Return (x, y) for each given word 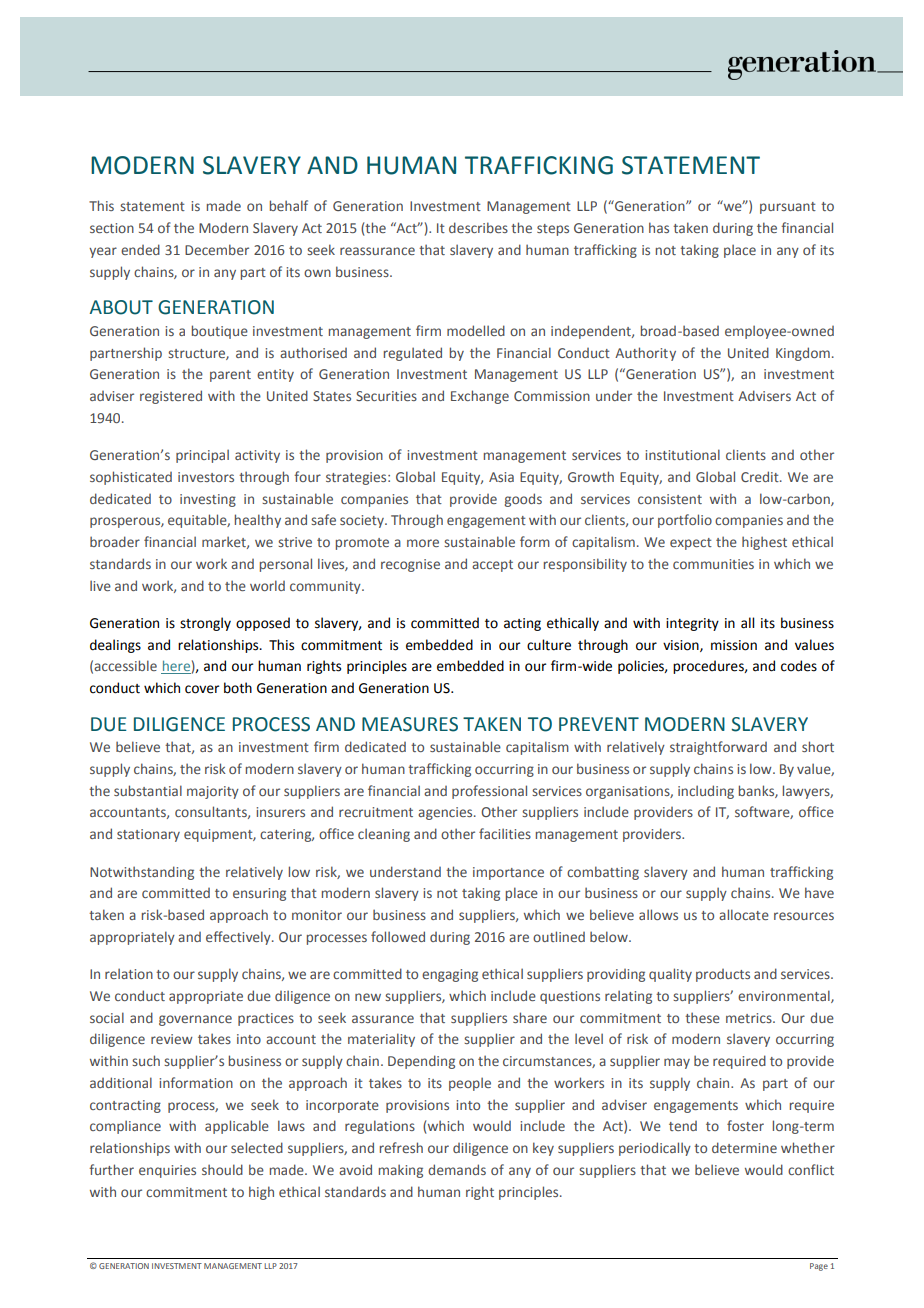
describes (478, 227)
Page (819, 1267)
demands (457, 1169)
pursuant (788, 208)
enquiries (167, 1171)
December (217, 249)
